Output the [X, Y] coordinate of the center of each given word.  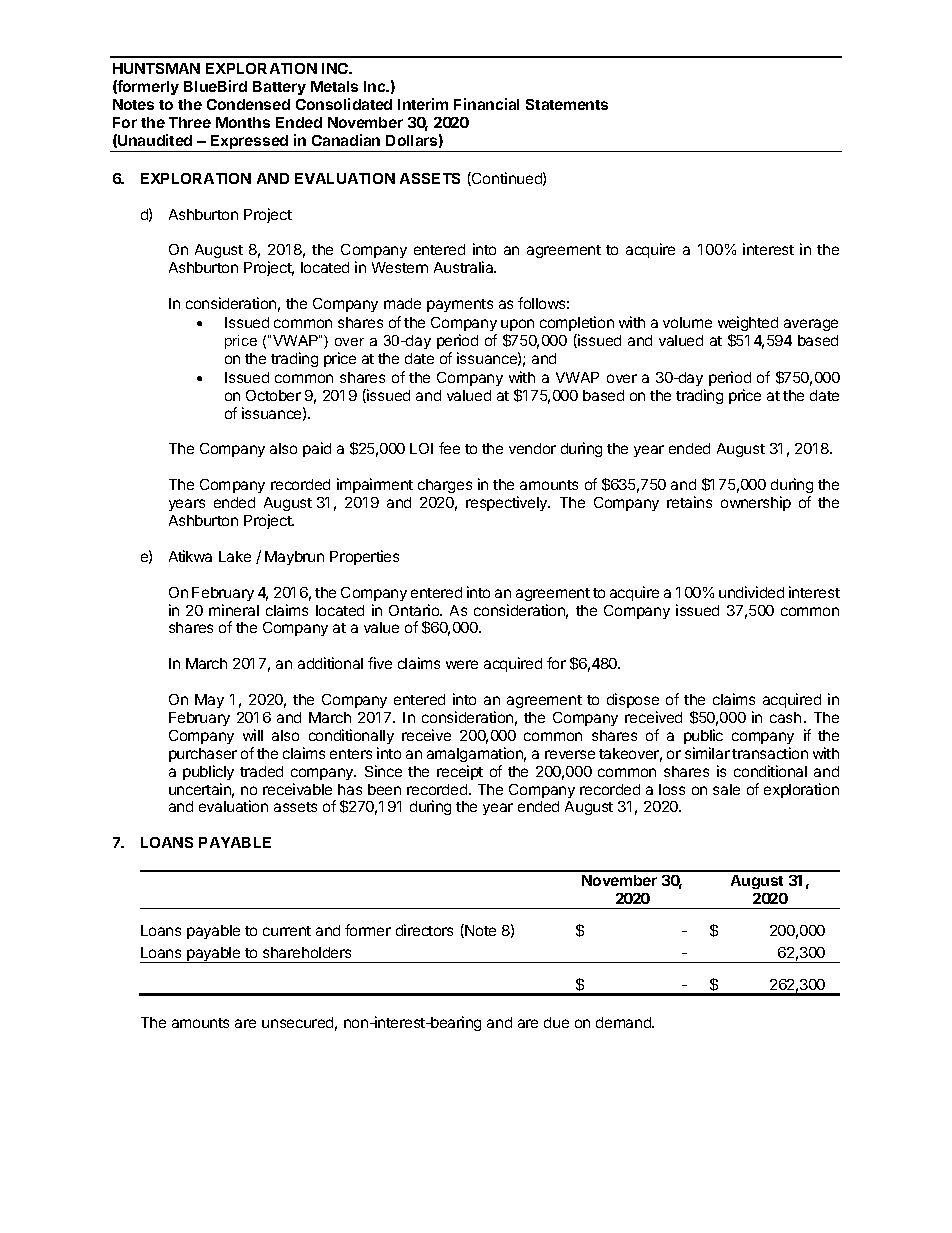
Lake [235, 556]
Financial [486, 104]
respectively [508, 503]
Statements [567, 104]
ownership [756, 503]
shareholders [307, 952]
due [556, 1022]
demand [625, 1022]
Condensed [248, 104]
